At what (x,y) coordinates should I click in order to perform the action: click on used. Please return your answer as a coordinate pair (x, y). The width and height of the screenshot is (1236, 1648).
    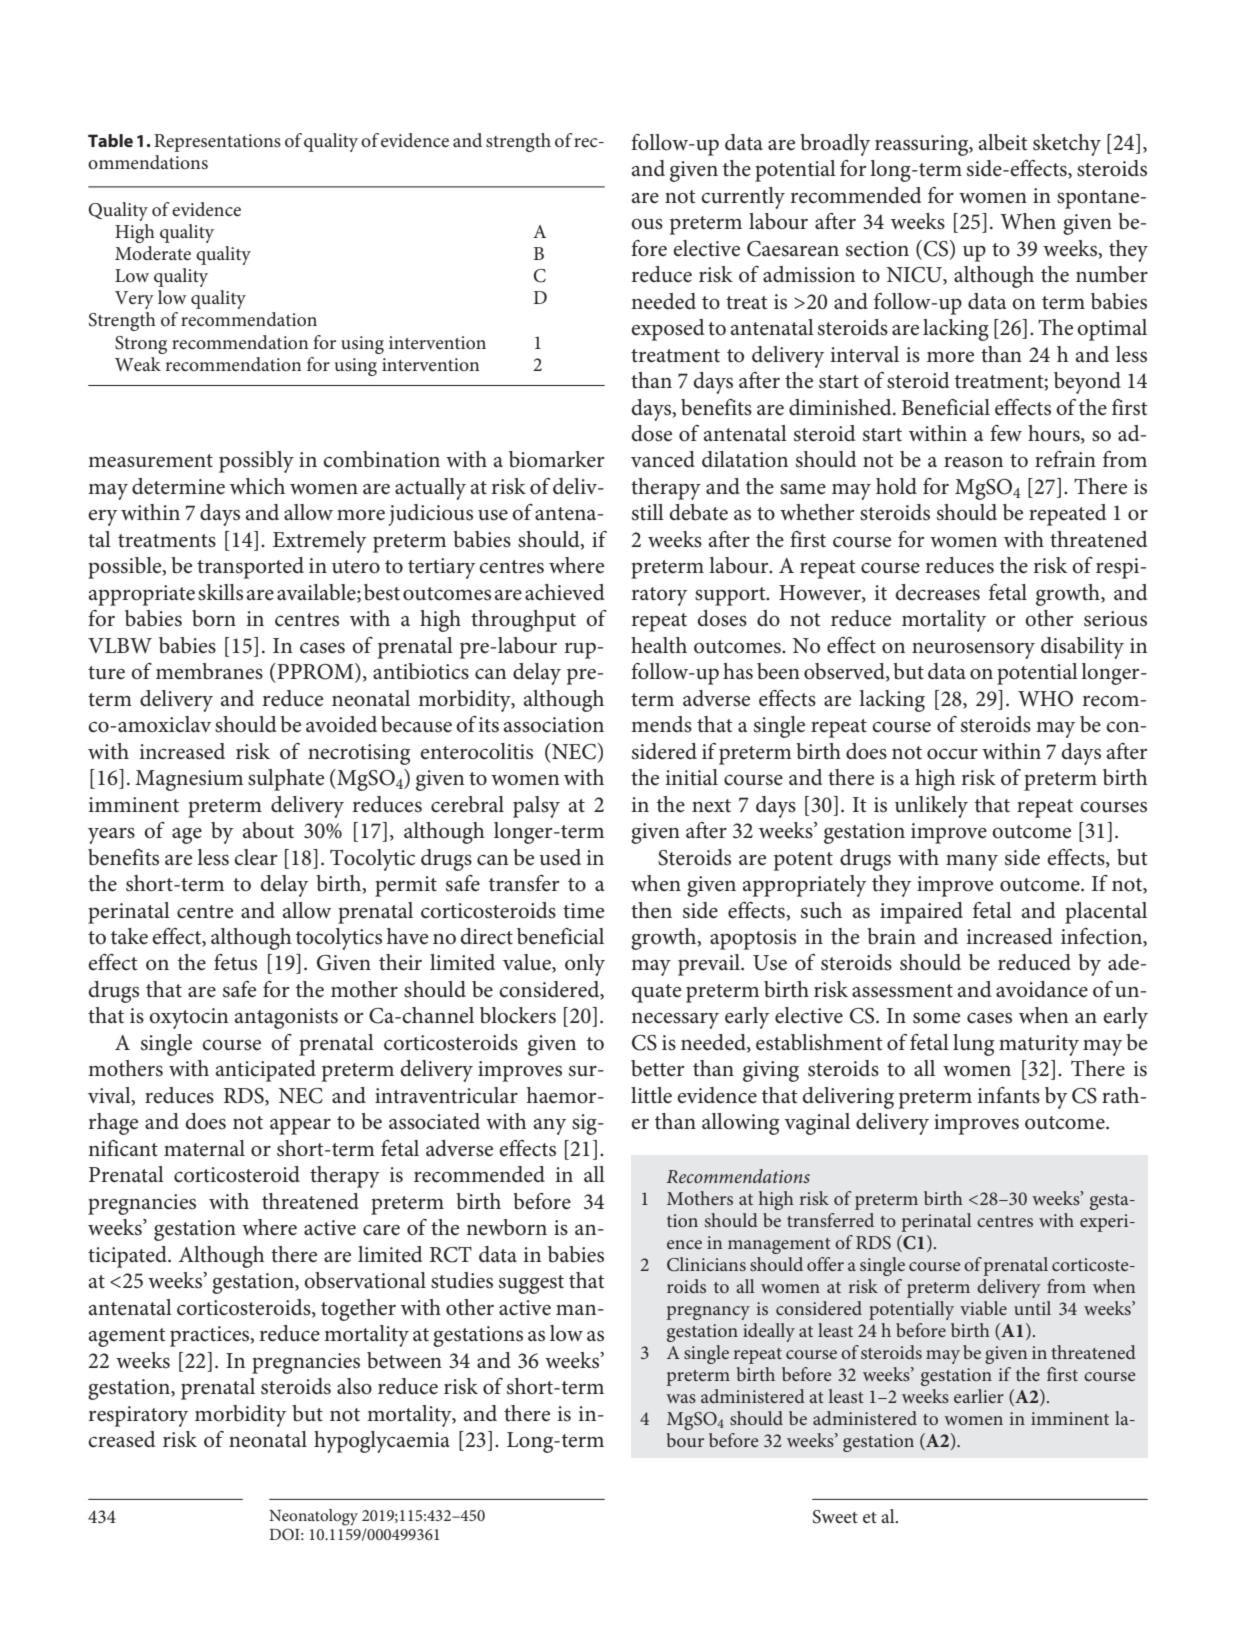
    Looking at the image, I should click on (560, 857).
